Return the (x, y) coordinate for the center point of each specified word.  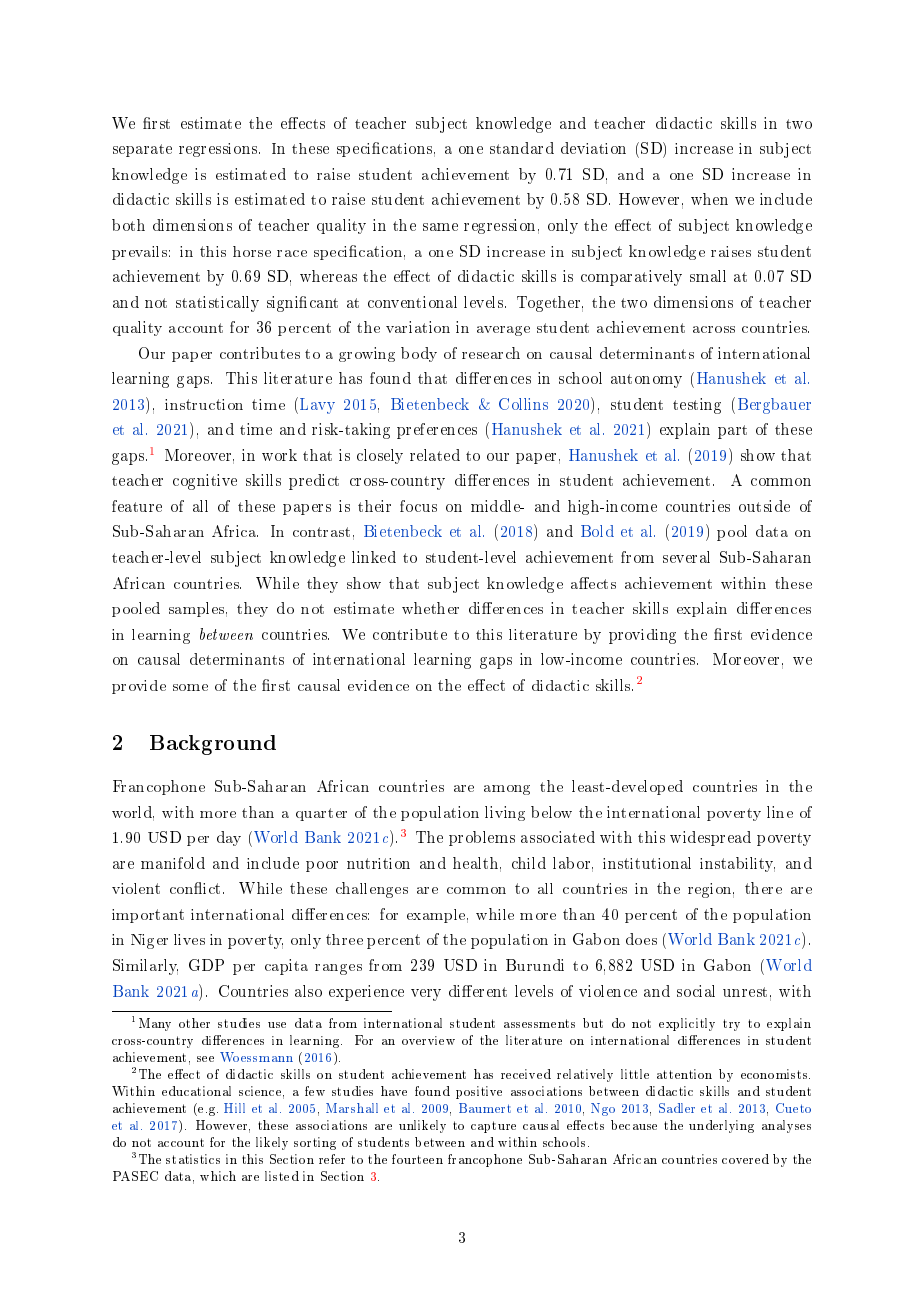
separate (142, 150)
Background (213, 745)
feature (137, 506)
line (780, 812)
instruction (204, 404)
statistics (193, 1159)
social (696, 991)
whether (430, 608)
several (686, 557)
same (440, 227)
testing (697, 406)
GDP (206, 965)
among (507, 790)
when (709, 199)
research (491, 353)
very (426, 995)
